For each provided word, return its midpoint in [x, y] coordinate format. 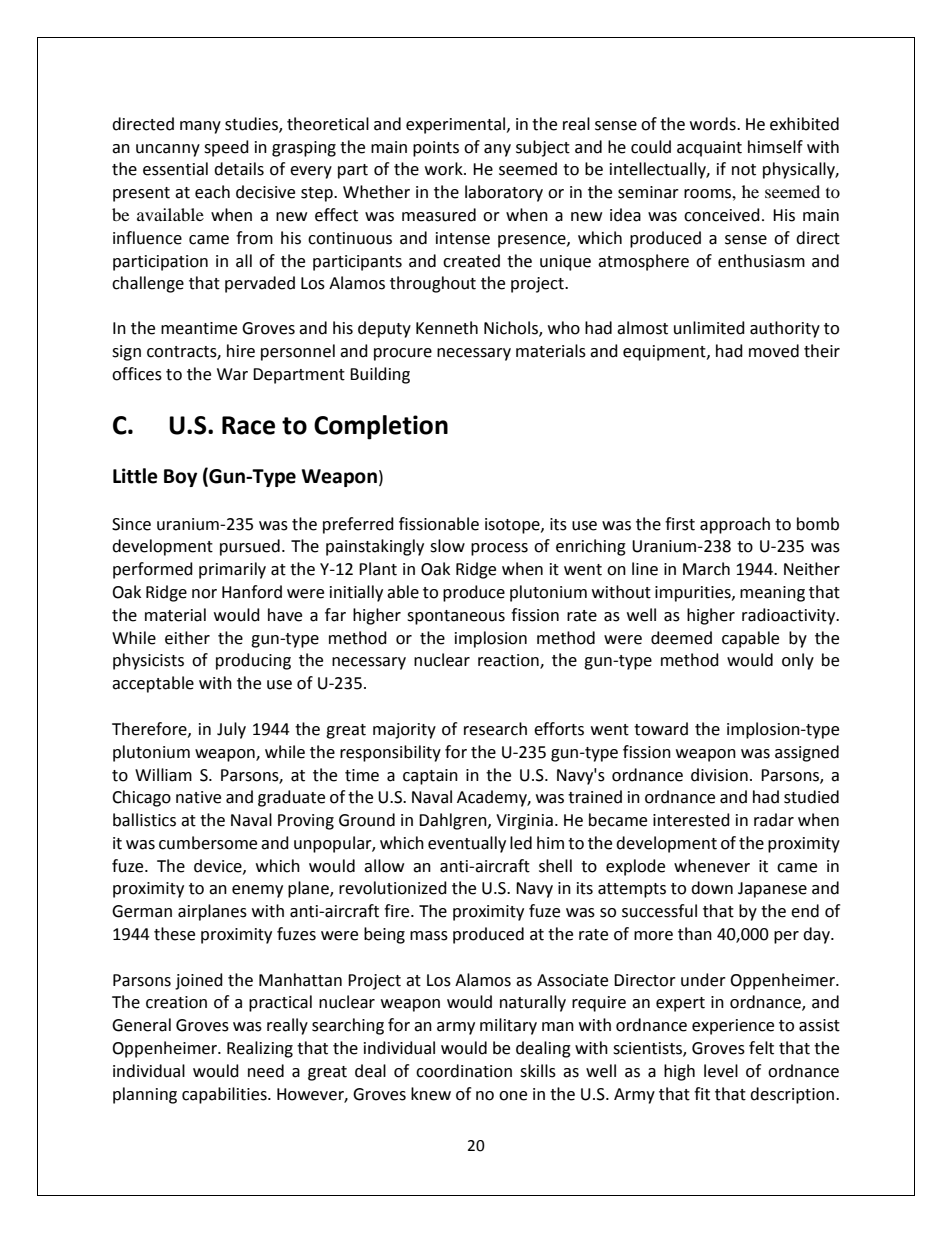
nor [204, 594]
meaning [772, 594]
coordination [464, 1071]
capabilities [225, 1095]
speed [226, 148]
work [445, 169]
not [744, 170]
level [721, 1071]
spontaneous [456, 617]
